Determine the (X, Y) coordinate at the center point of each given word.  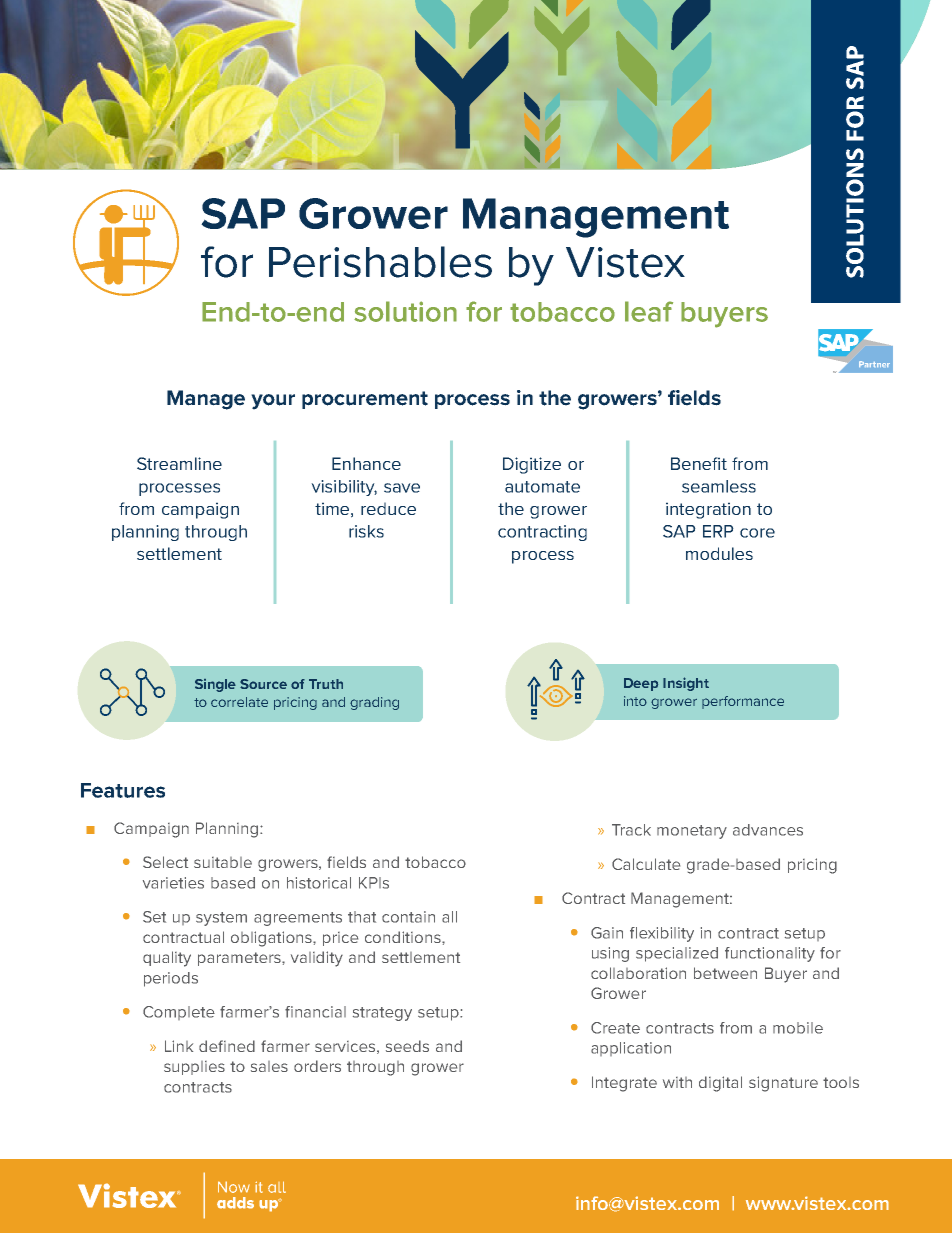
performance (743, 702)
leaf (649, 311)
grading (374, 703)
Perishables (380, 262)
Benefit (699, 463)
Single (215, 685)
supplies (194, 1068)
